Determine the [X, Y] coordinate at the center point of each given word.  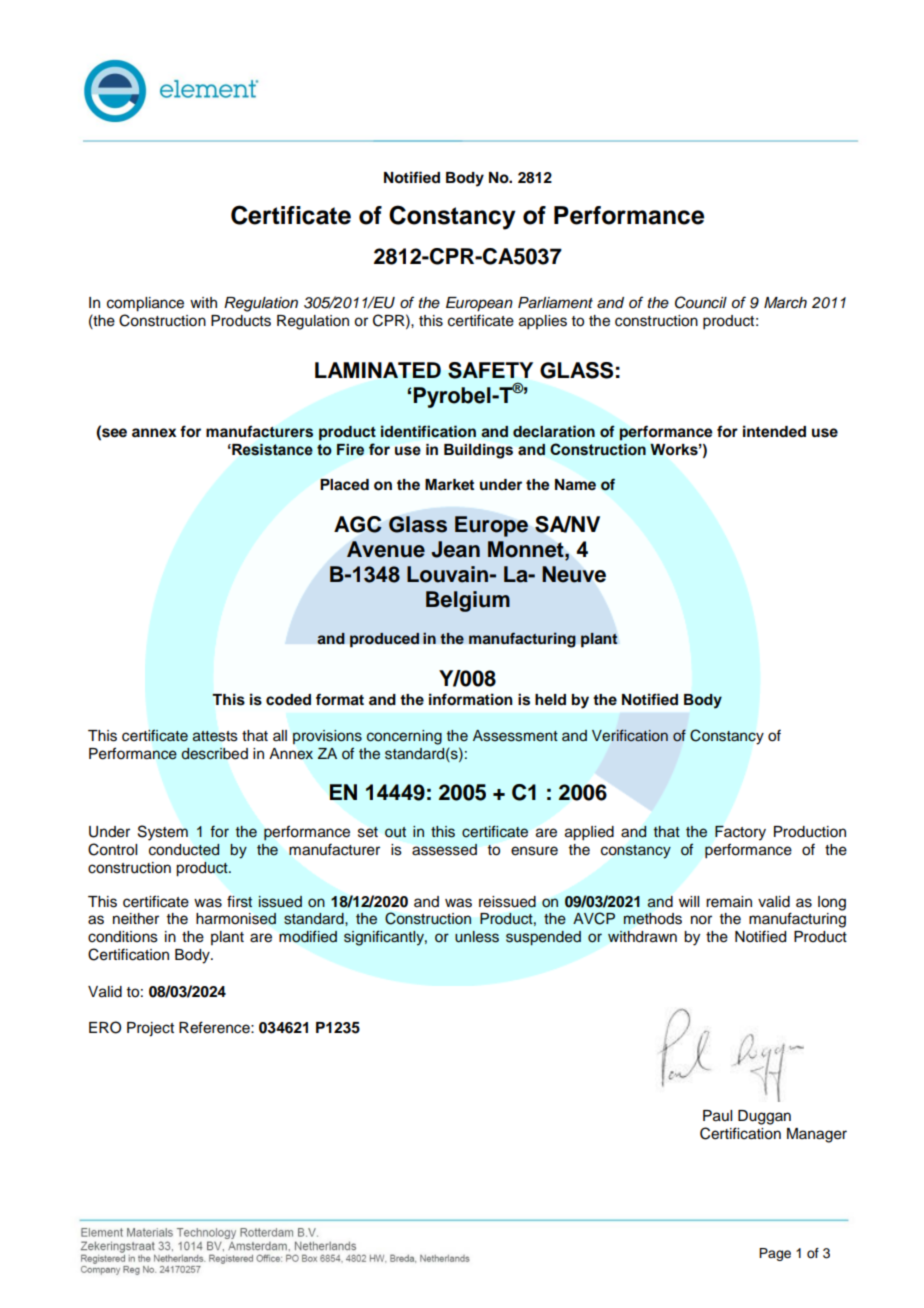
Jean [455, 549]
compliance [145, 304]
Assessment [515, 736]
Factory [740, 833]
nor [701, 920]
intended [774, 431]
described [214, 754]
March [785, 303]
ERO [105, 1027]
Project [150, 1029]
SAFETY [490, 370]
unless [477, 937]
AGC [358, 524]
